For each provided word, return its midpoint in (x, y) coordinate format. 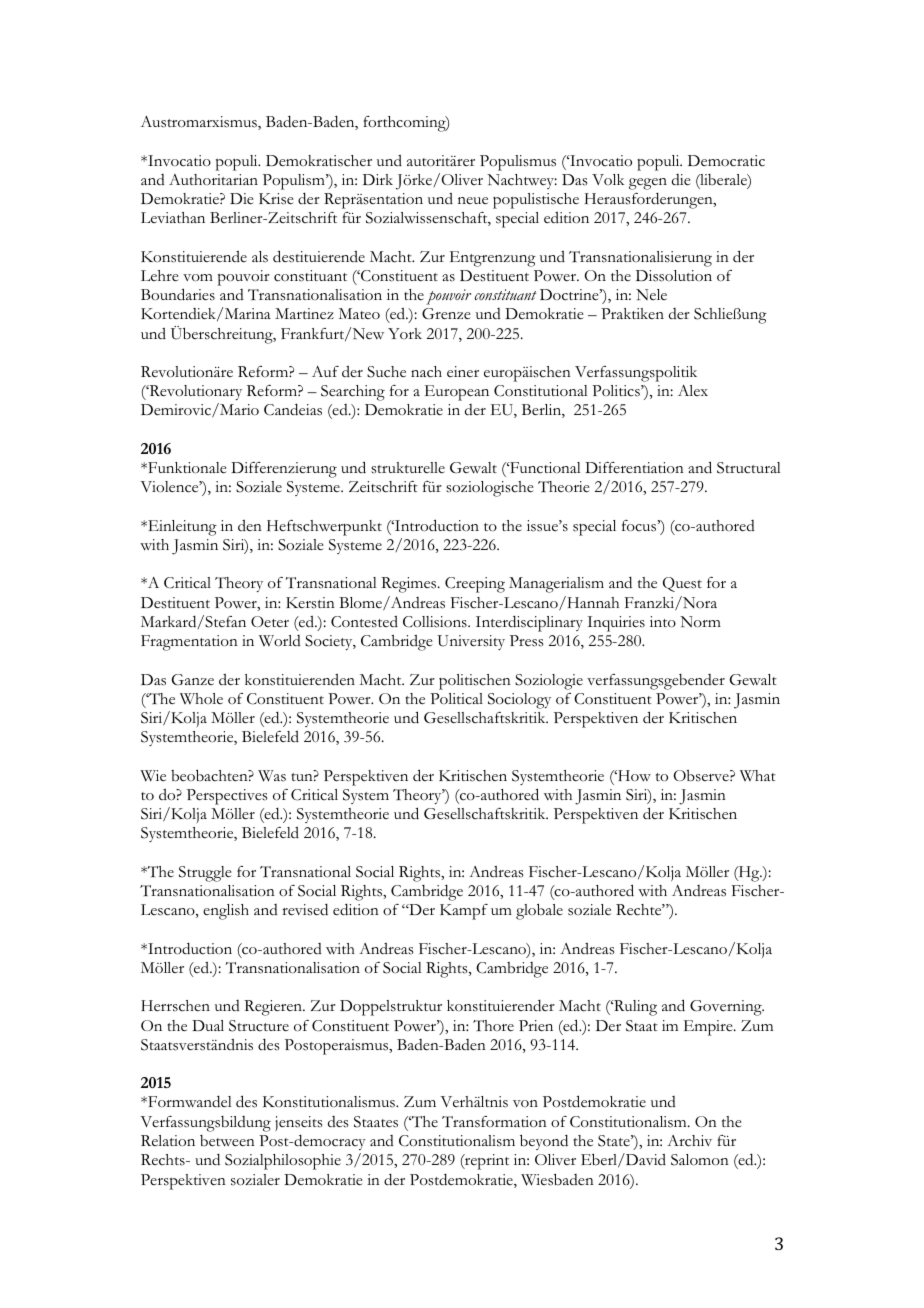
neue (473, 201)
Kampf (464, 912)
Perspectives (227, 797)
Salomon (700, 1160)
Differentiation (634, 468)
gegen (648, 184)
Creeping (475, 585)
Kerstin (310, 603)
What (758, 775)
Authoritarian (213, 179)
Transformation (494, 1122)
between (227, 1141)
